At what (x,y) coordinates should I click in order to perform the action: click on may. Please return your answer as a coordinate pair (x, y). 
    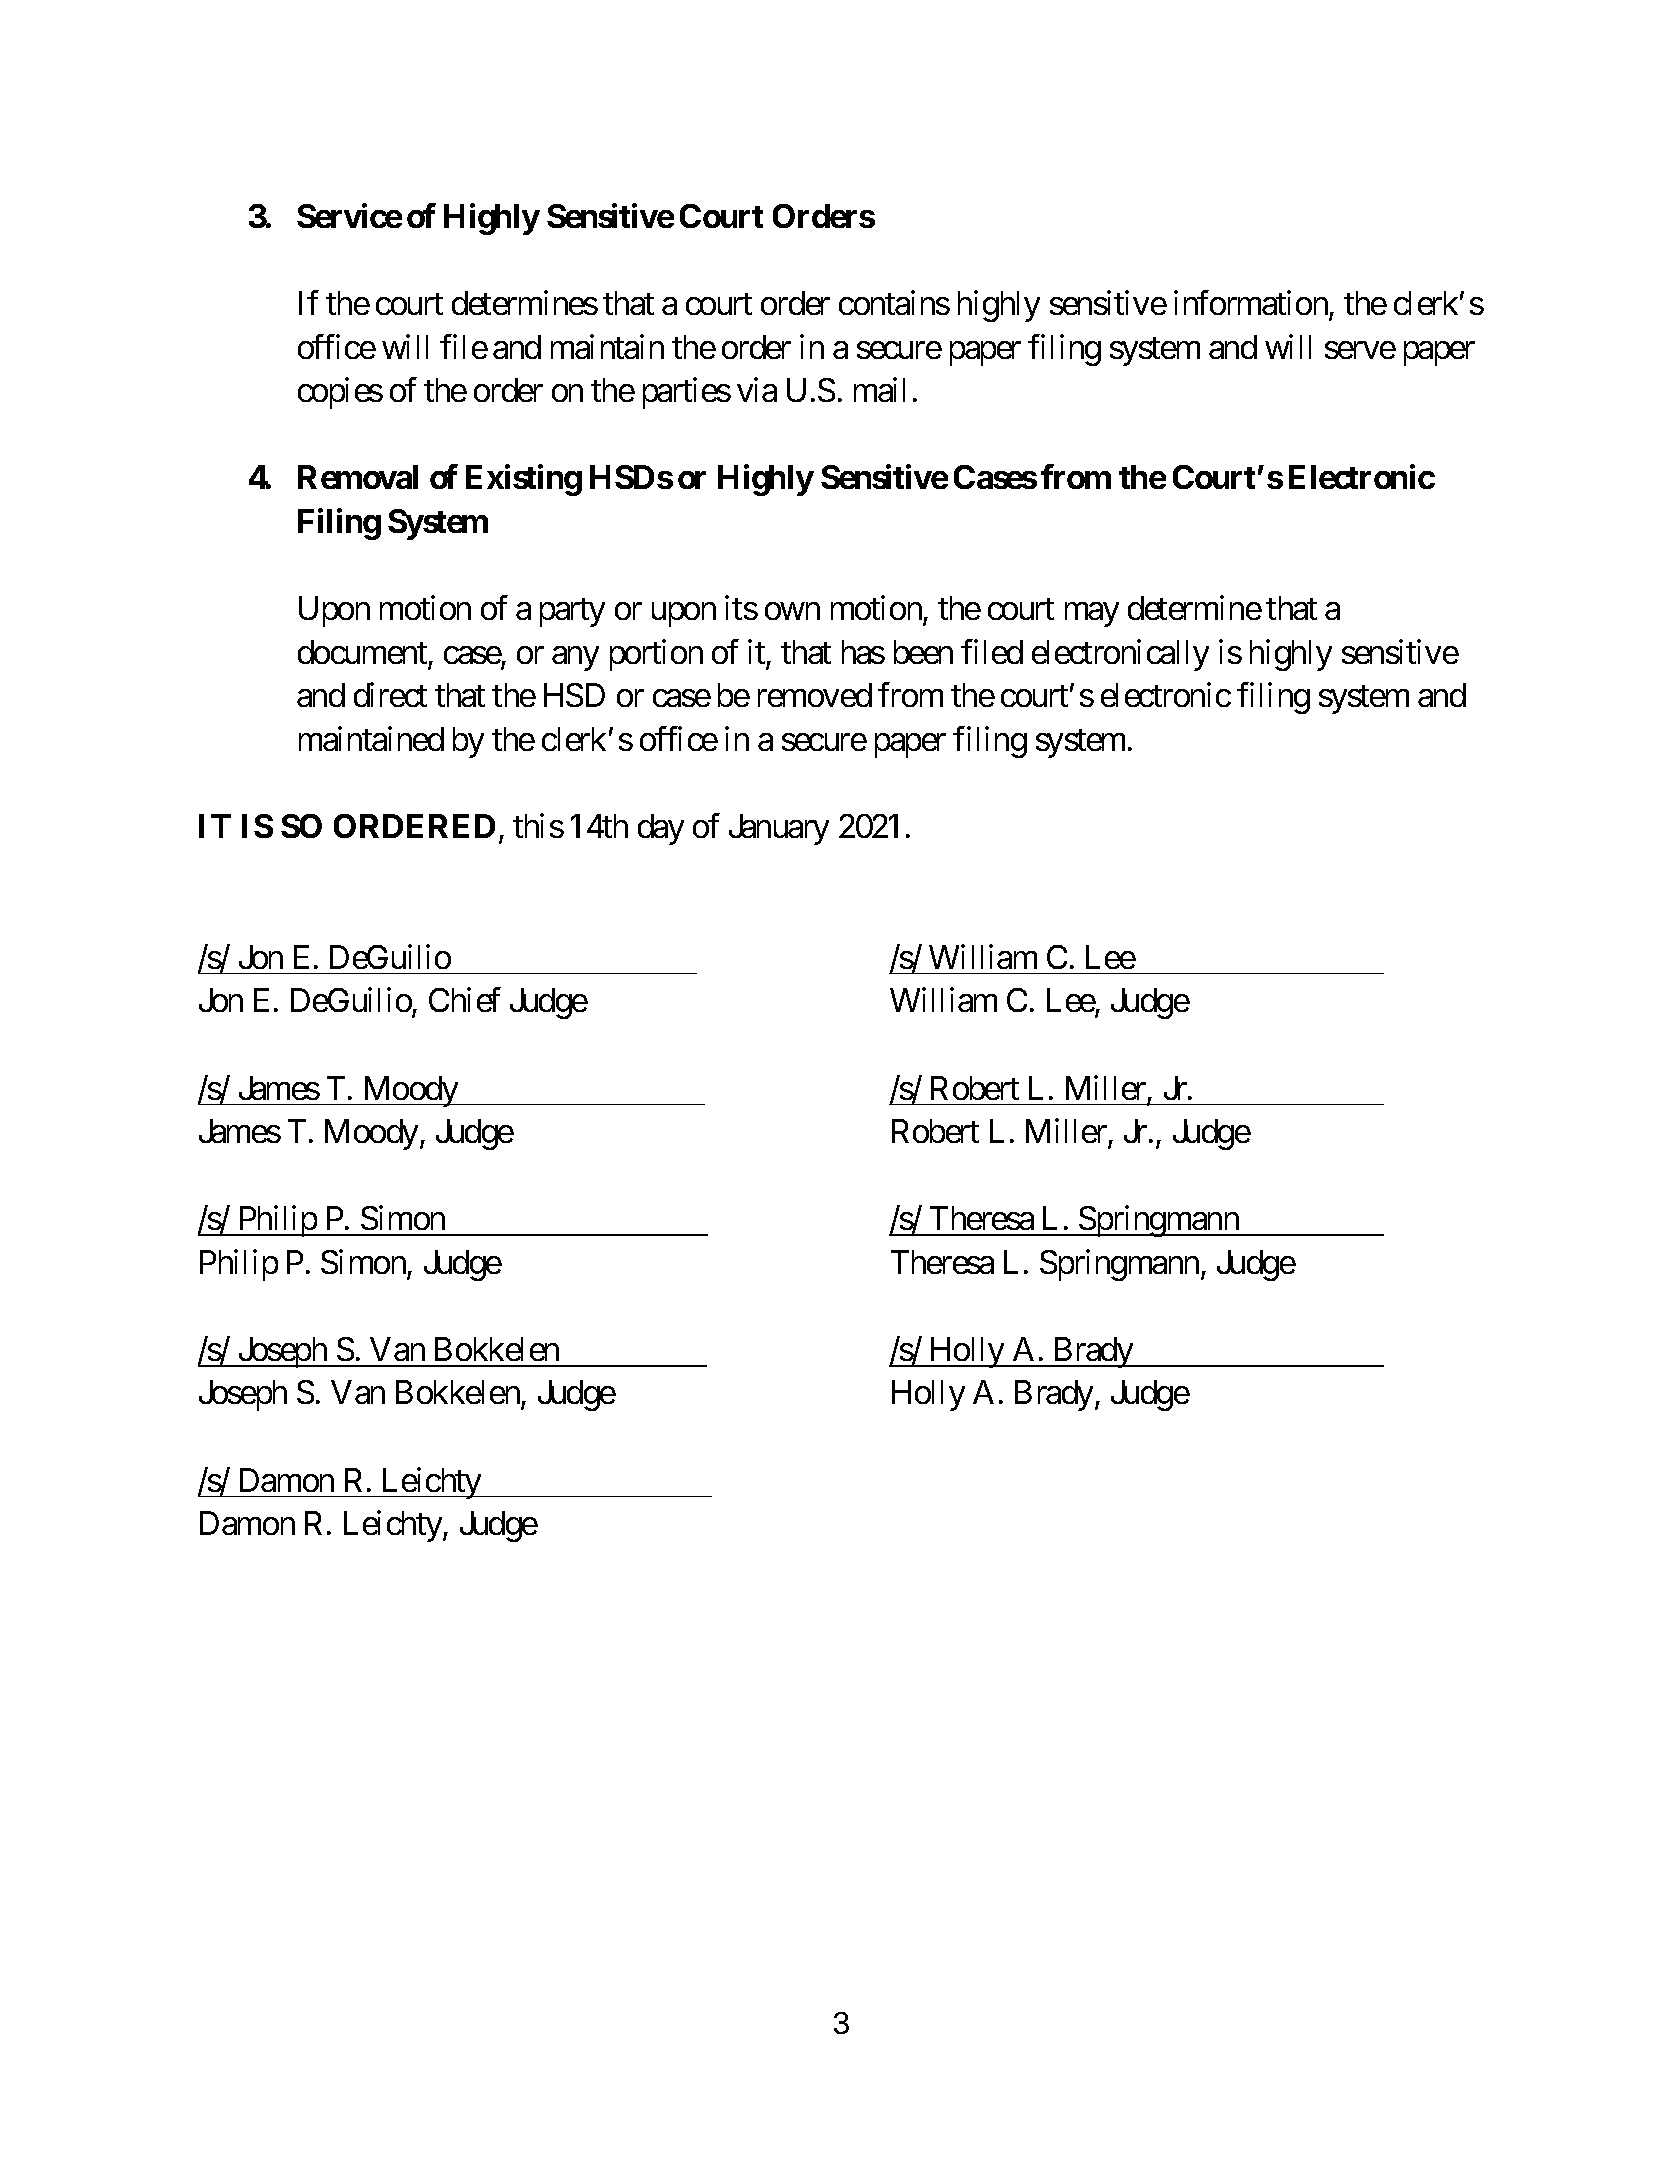
    Looking at the image, I should click on (1092, 615).
